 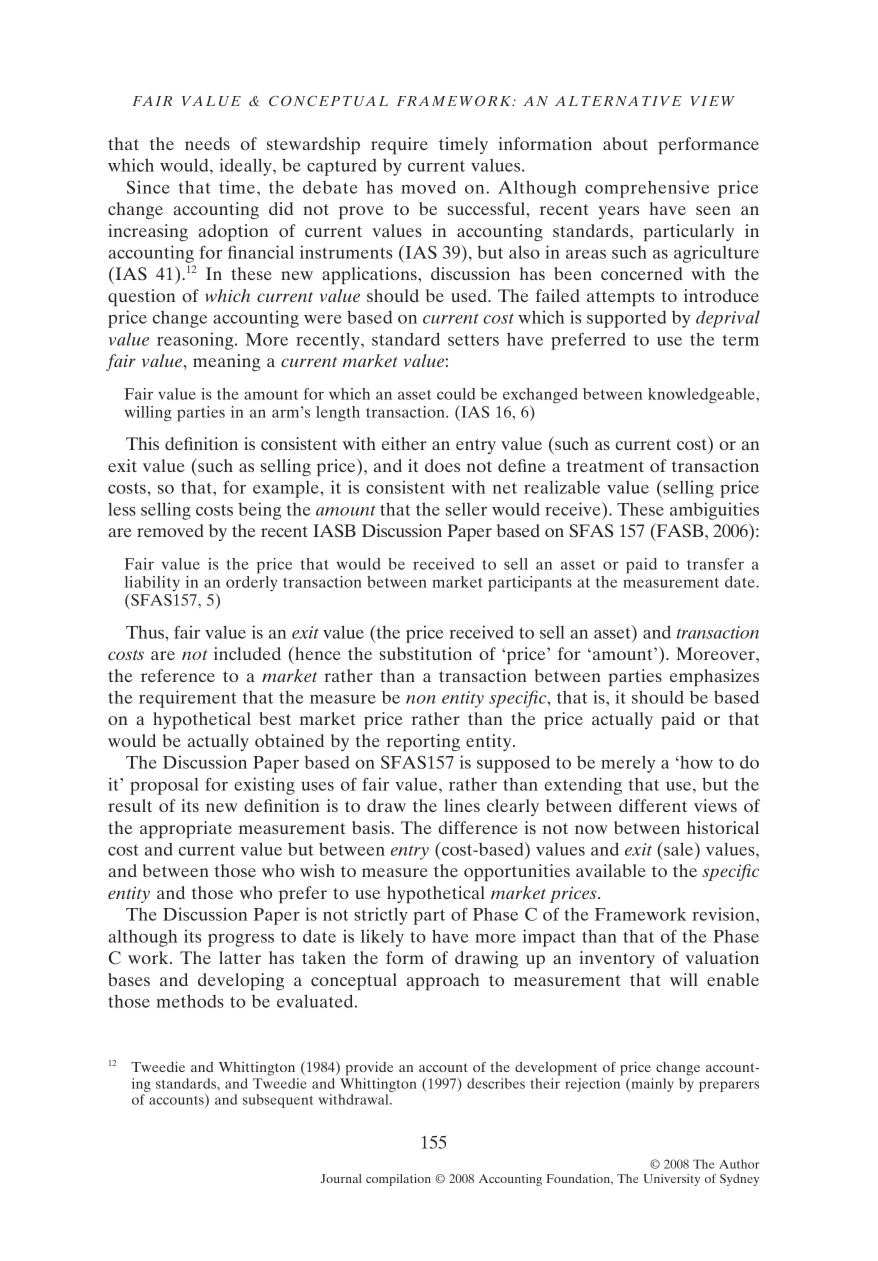 What do you see at coordinates (207, 143) in the image?
I see `needs` at bounding box center [207, 143].
